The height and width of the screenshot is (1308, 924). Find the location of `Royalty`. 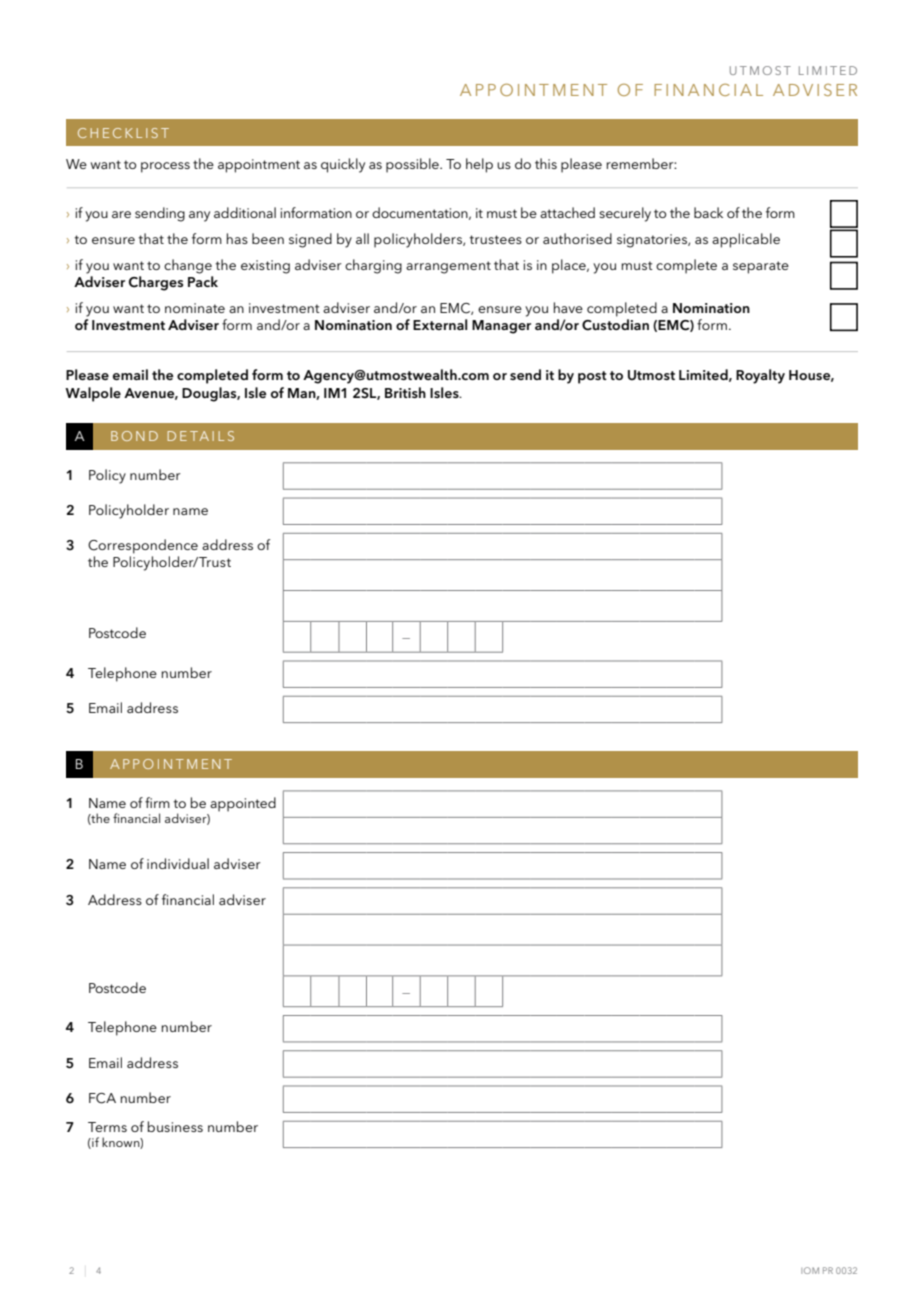

Royalty is located at coordinates (760, 376).
